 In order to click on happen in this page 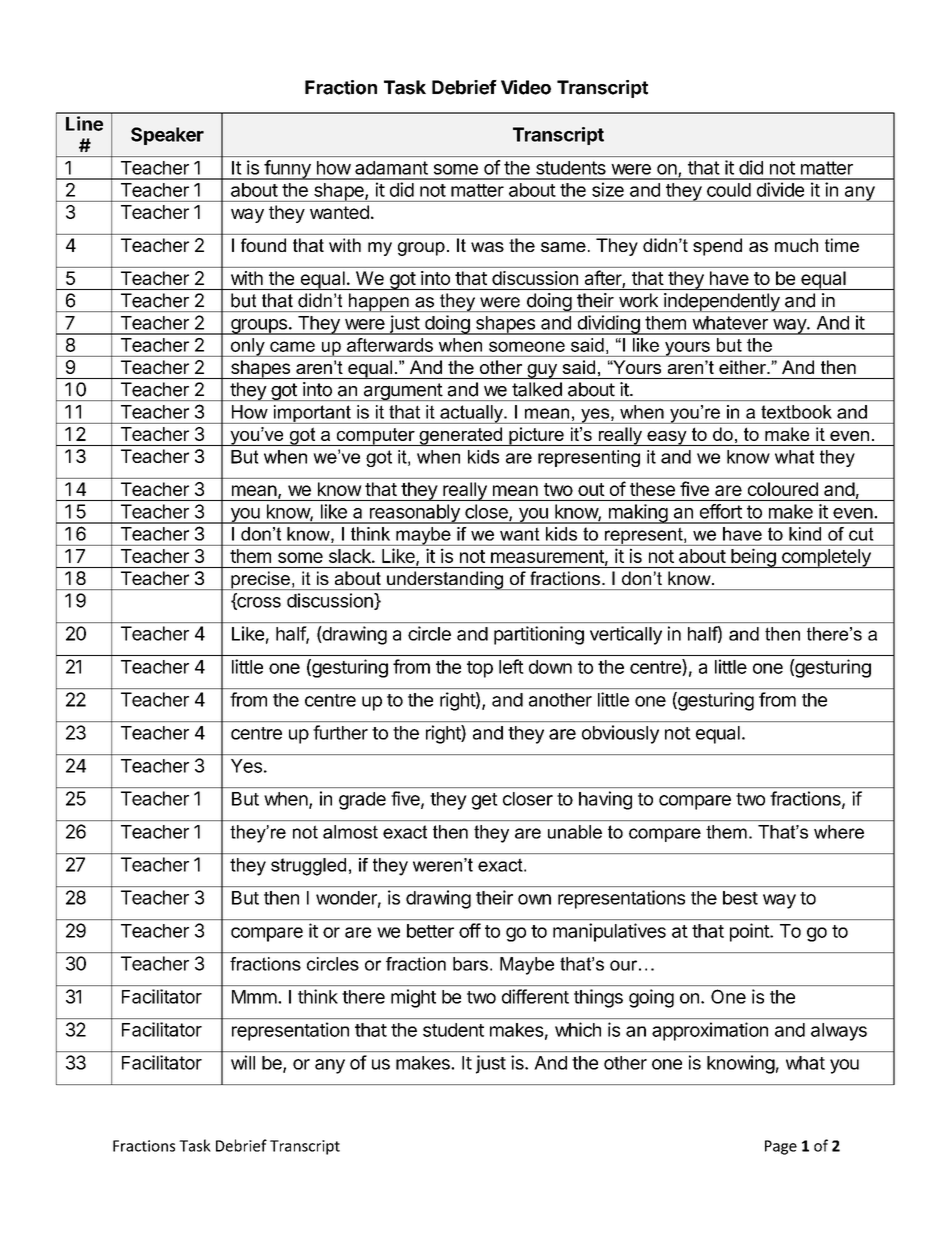, I will do `click(378, 302)`.
